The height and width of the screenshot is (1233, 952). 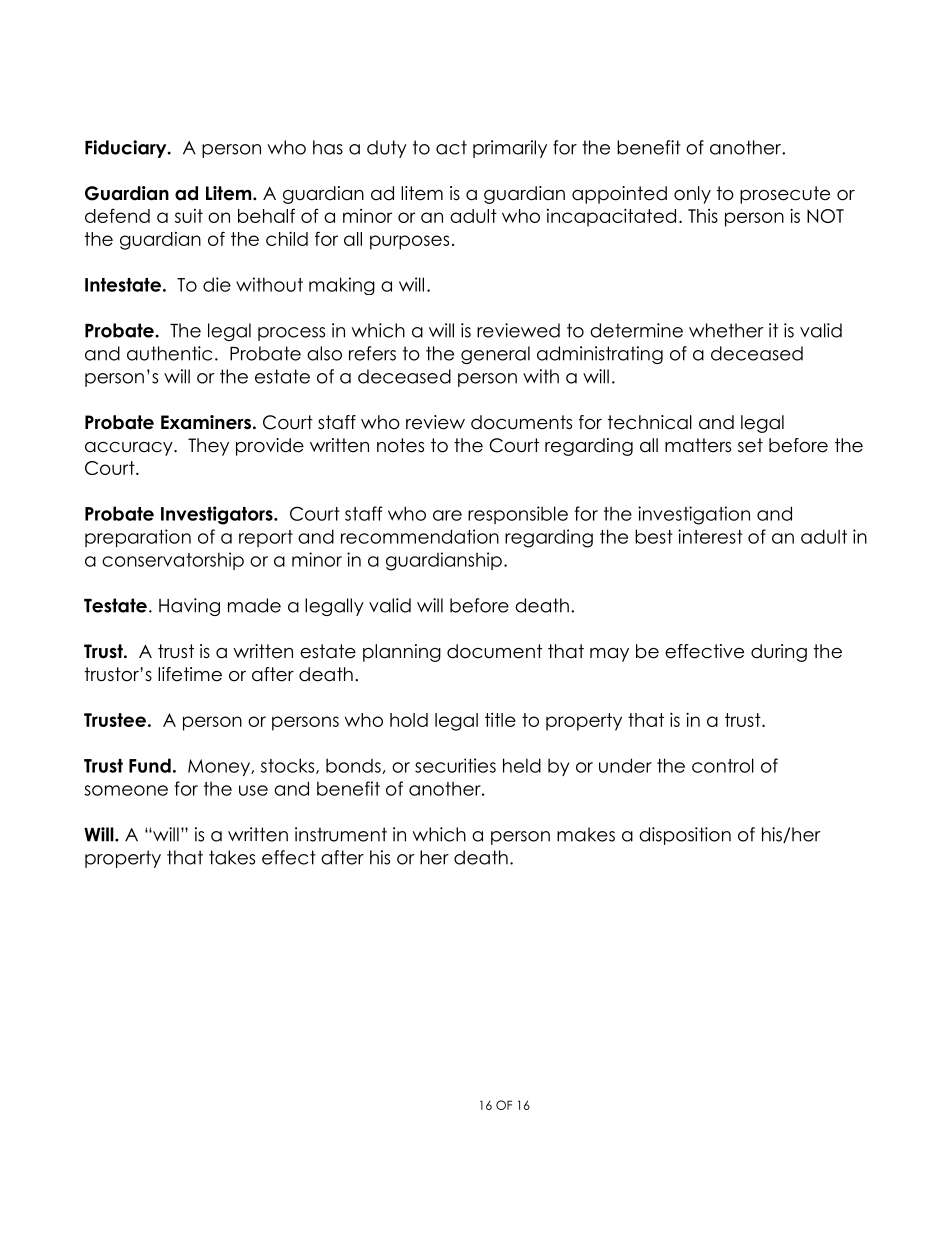 I want to click on act, so click(x=451, y=147).
